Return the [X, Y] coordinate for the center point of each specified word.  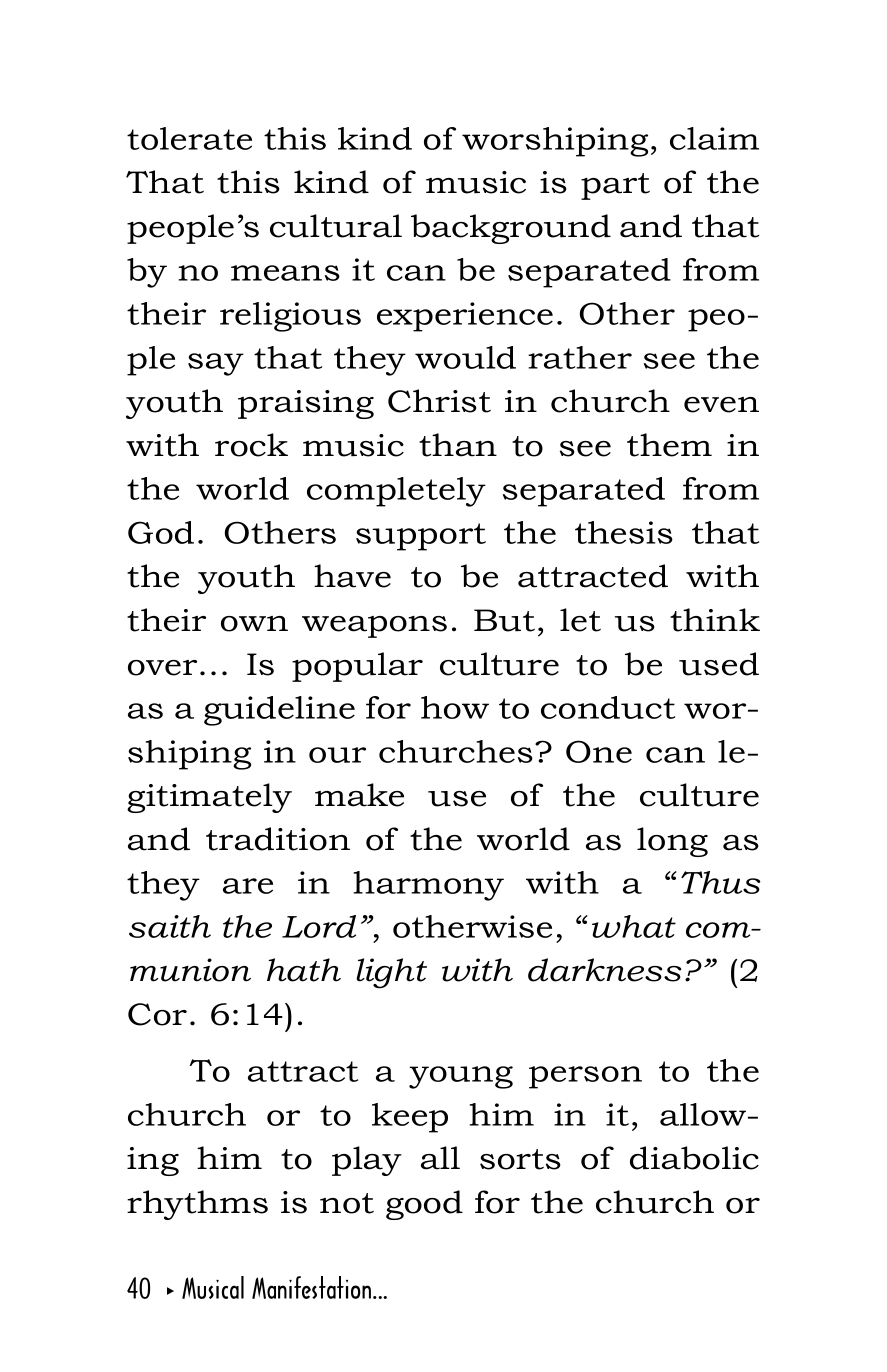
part [615, 186]
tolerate [189, 138]
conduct [608, 707]
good [424, 1205]
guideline [279, 711]
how [455, 707]
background [511, 229]
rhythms [197, 1205]
